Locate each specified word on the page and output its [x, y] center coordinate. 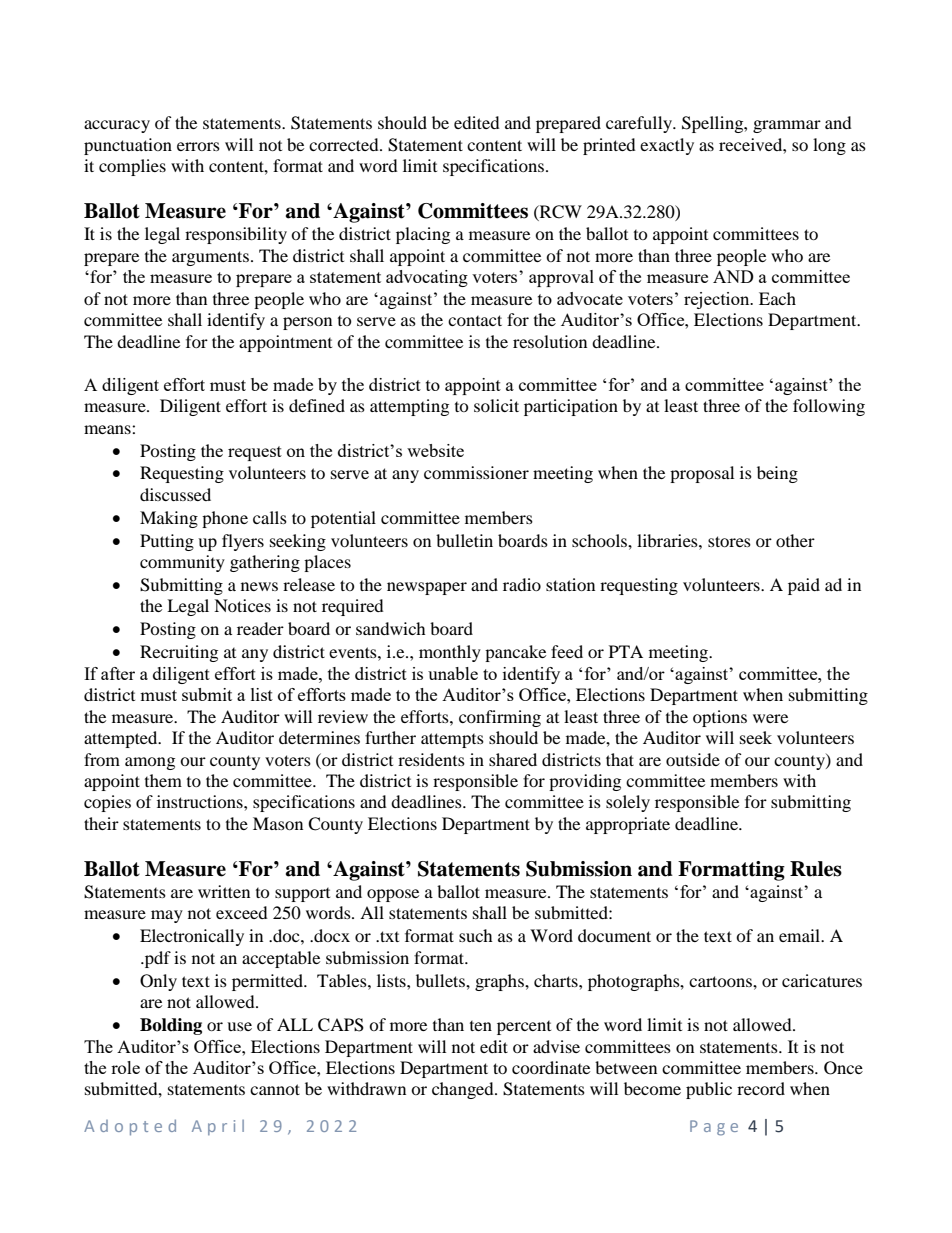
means [108, 429]
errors [198, 146]
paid [804, 586]
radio [522, 584]
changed [464, 1090]
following [829, 407]
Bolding [171, 1026]
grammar [787, 126]
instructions [201, 801]
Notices [242, 605]
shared [513, 759]
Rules [816, 869]
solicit [496, 405]
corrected [345, 144]
